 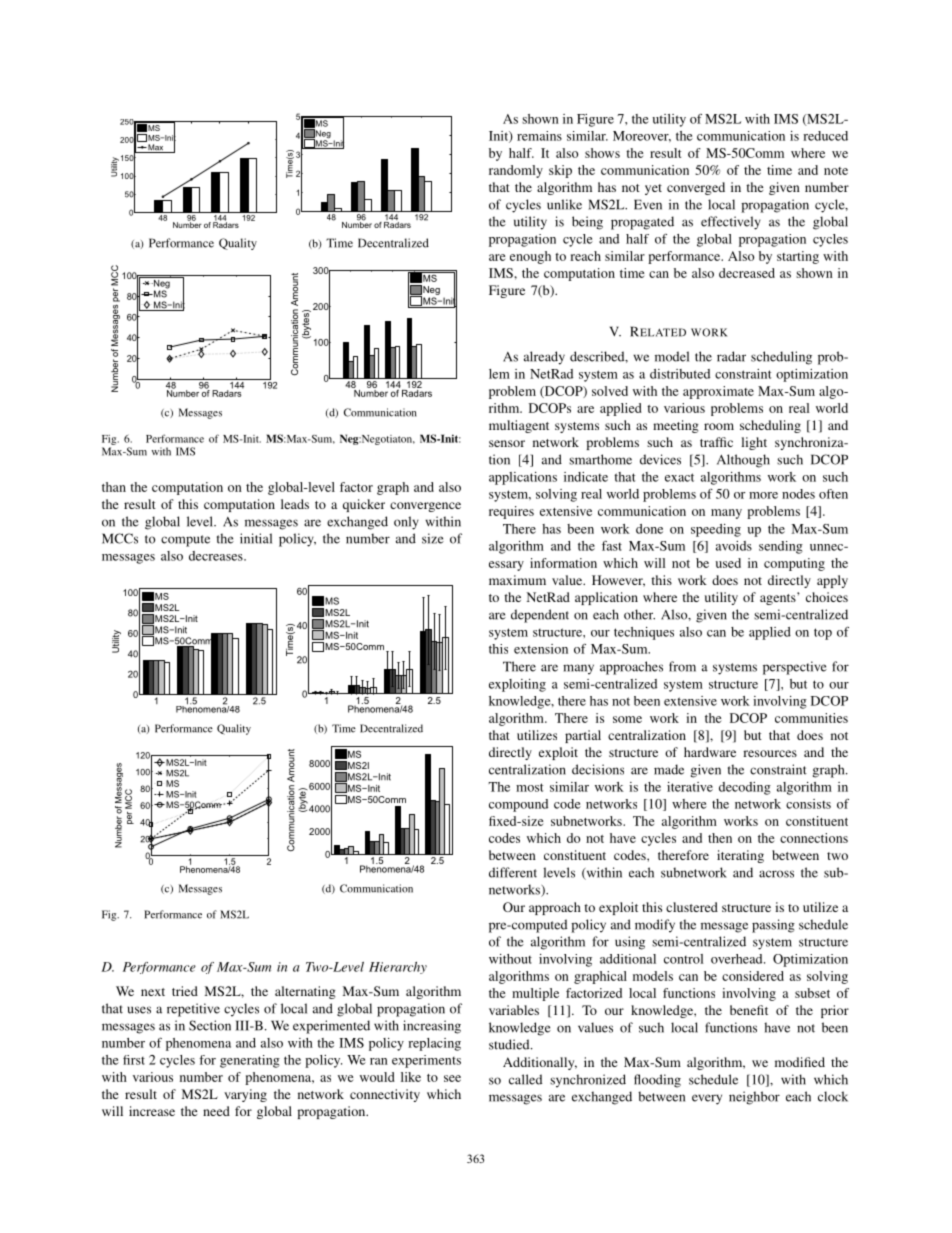 What do you see at coordinates (560, 171) in the image?
I see `skip` at bounding box center [560, 171].
